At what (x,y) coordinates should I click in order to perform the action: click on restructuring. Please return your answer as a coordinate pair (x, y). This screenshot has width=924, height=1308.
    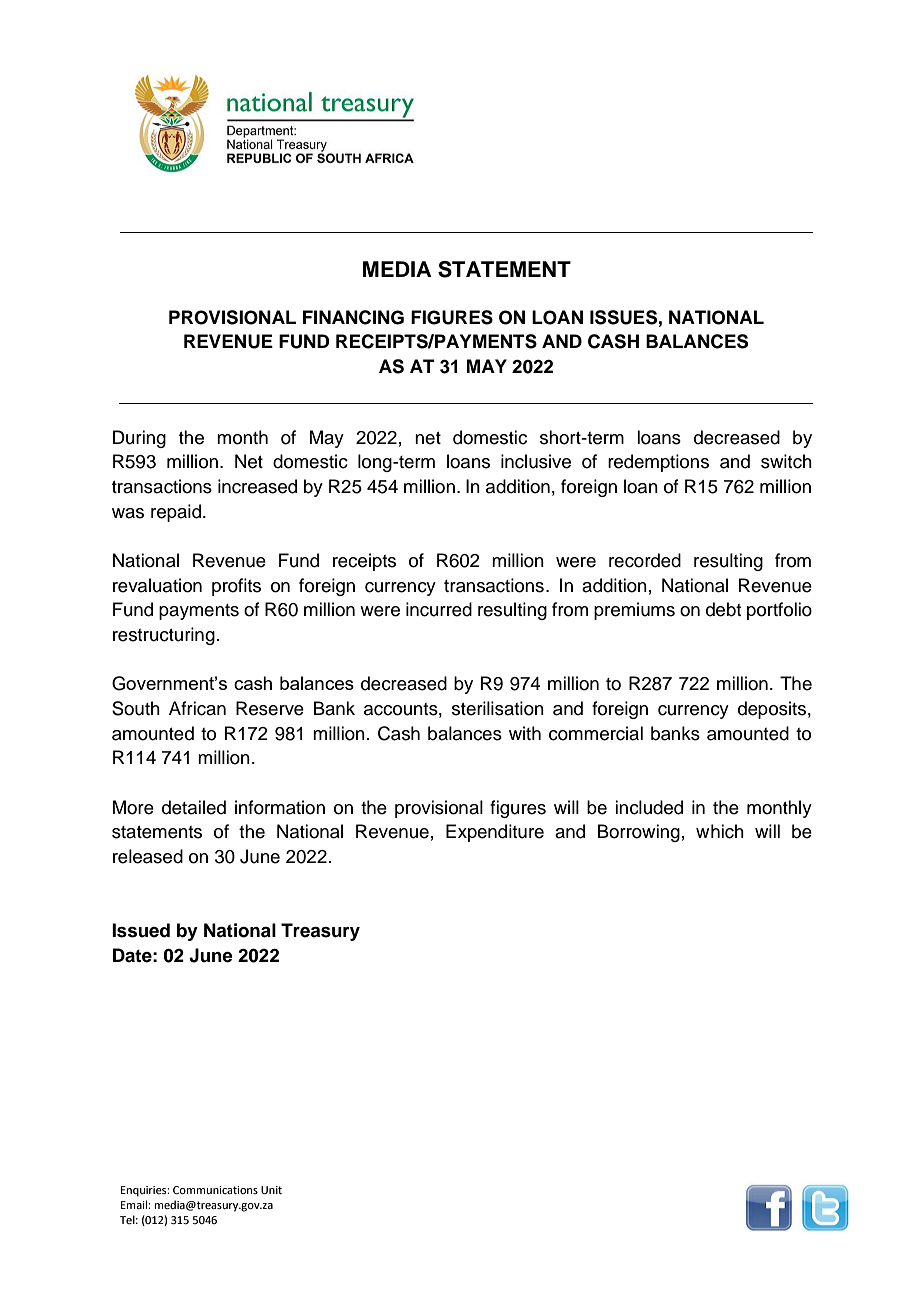
    Looking at the image, I should click on (164, 636).
